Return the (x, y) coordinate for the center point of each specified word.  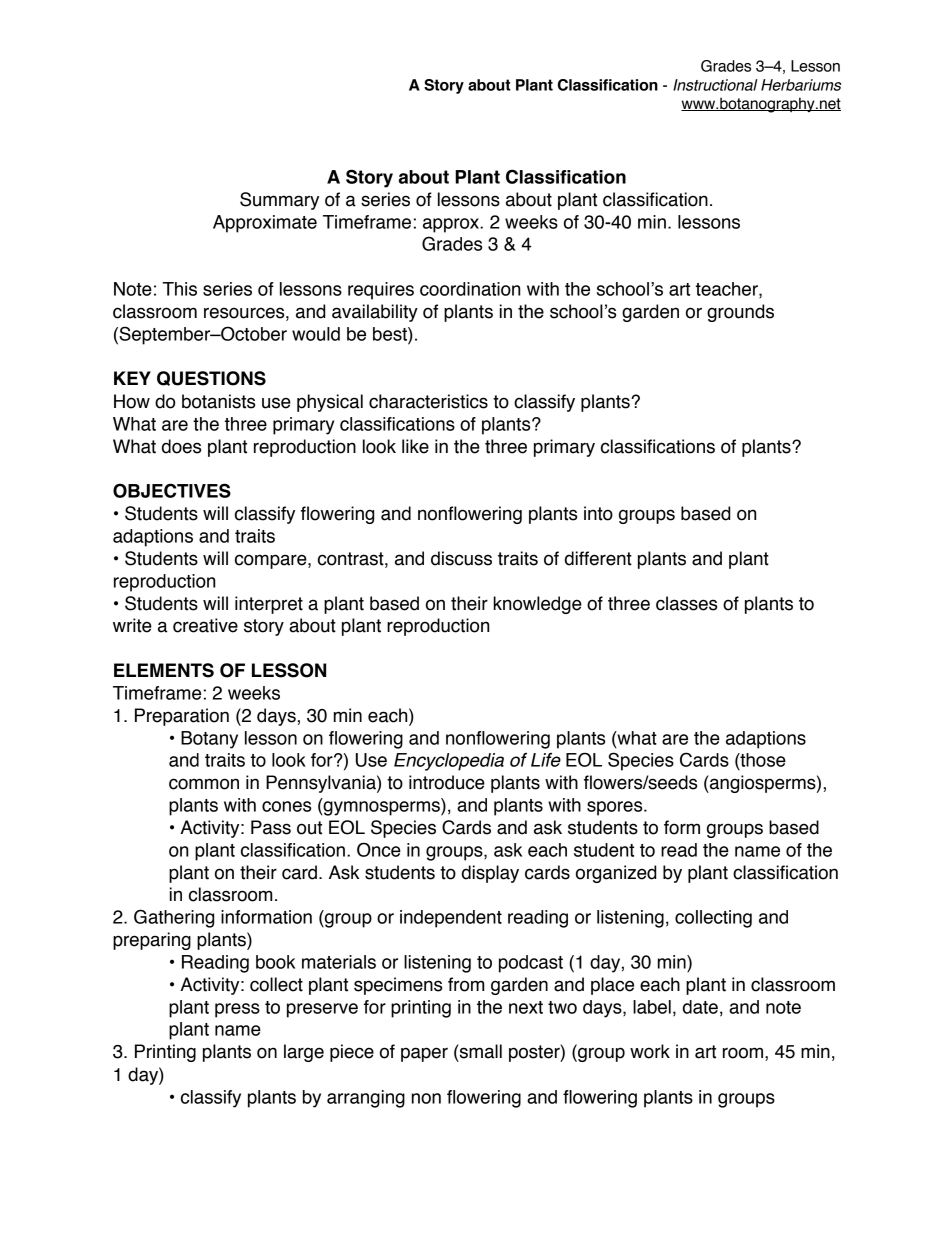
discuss (461, 558)
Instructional (715, 85)
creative (205, 625)
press (237, 1010)
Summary (279, 201)
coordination (470, 289)
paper (424, 1054)
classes (686, 603)
